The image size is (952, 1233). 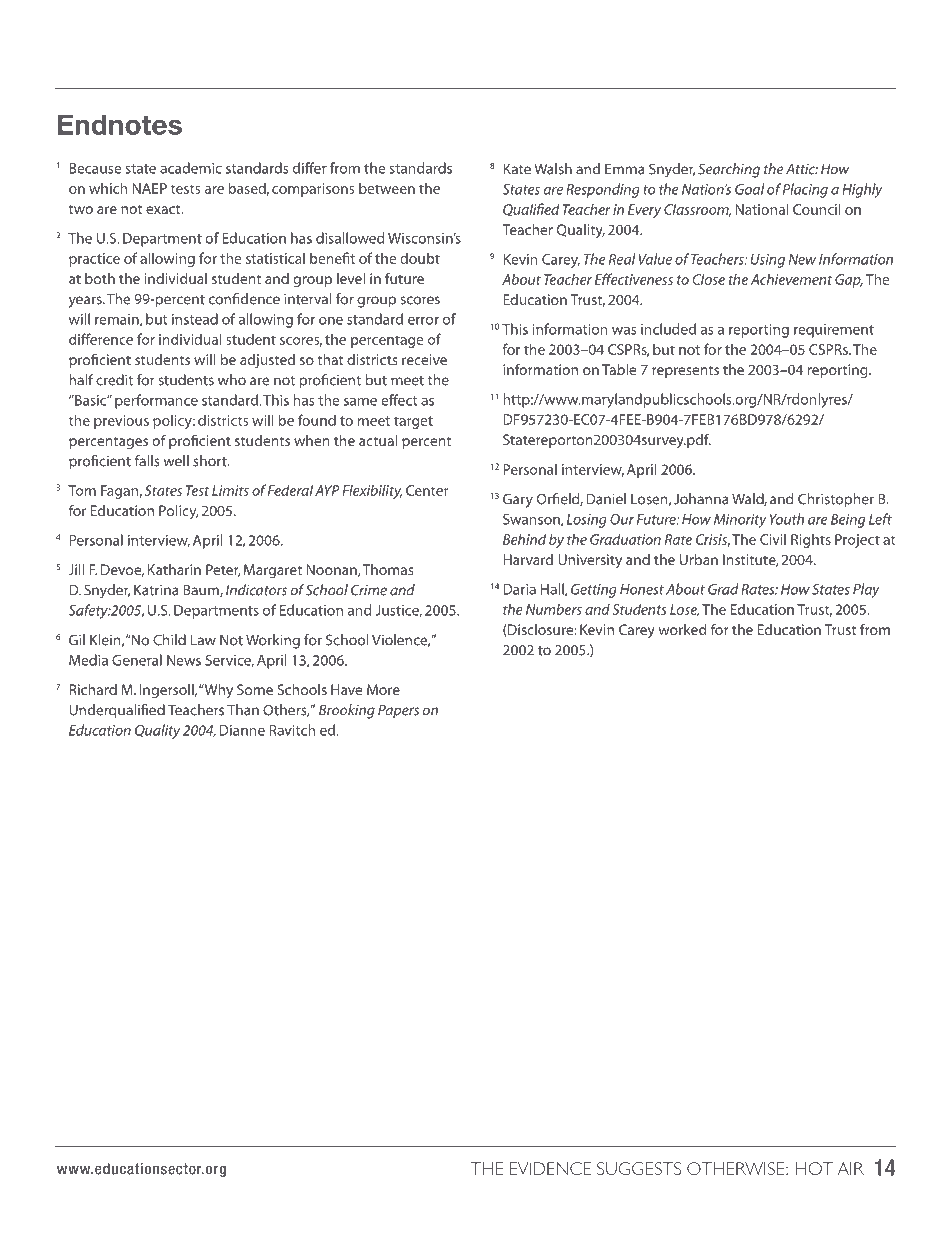 What do you see at coordinates (805, 190) in the screenshot?
I see `Placing` at bounding box center [805, 190].
